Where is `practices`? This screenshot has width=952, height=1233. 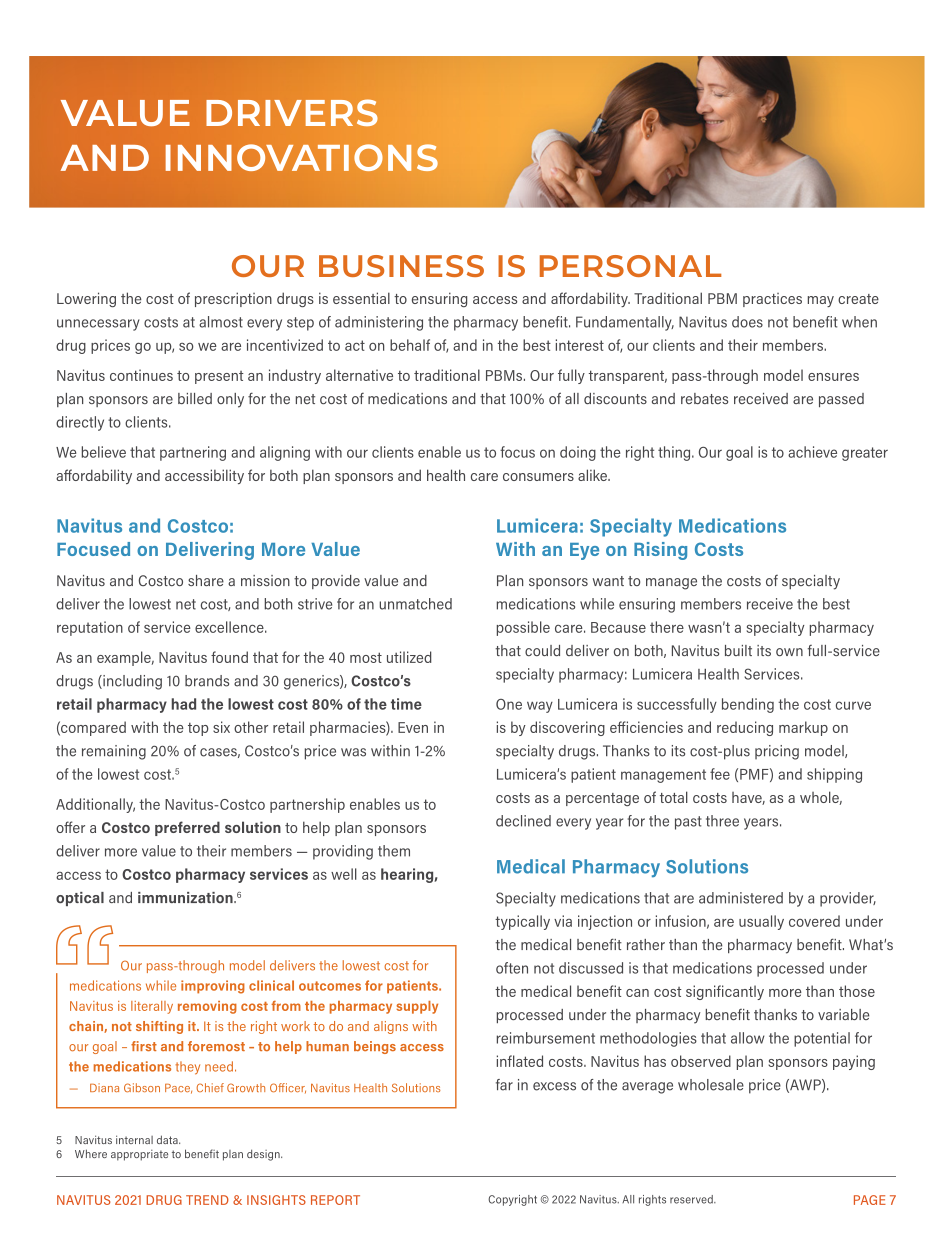
practices is located at coordinates (772, 300).
